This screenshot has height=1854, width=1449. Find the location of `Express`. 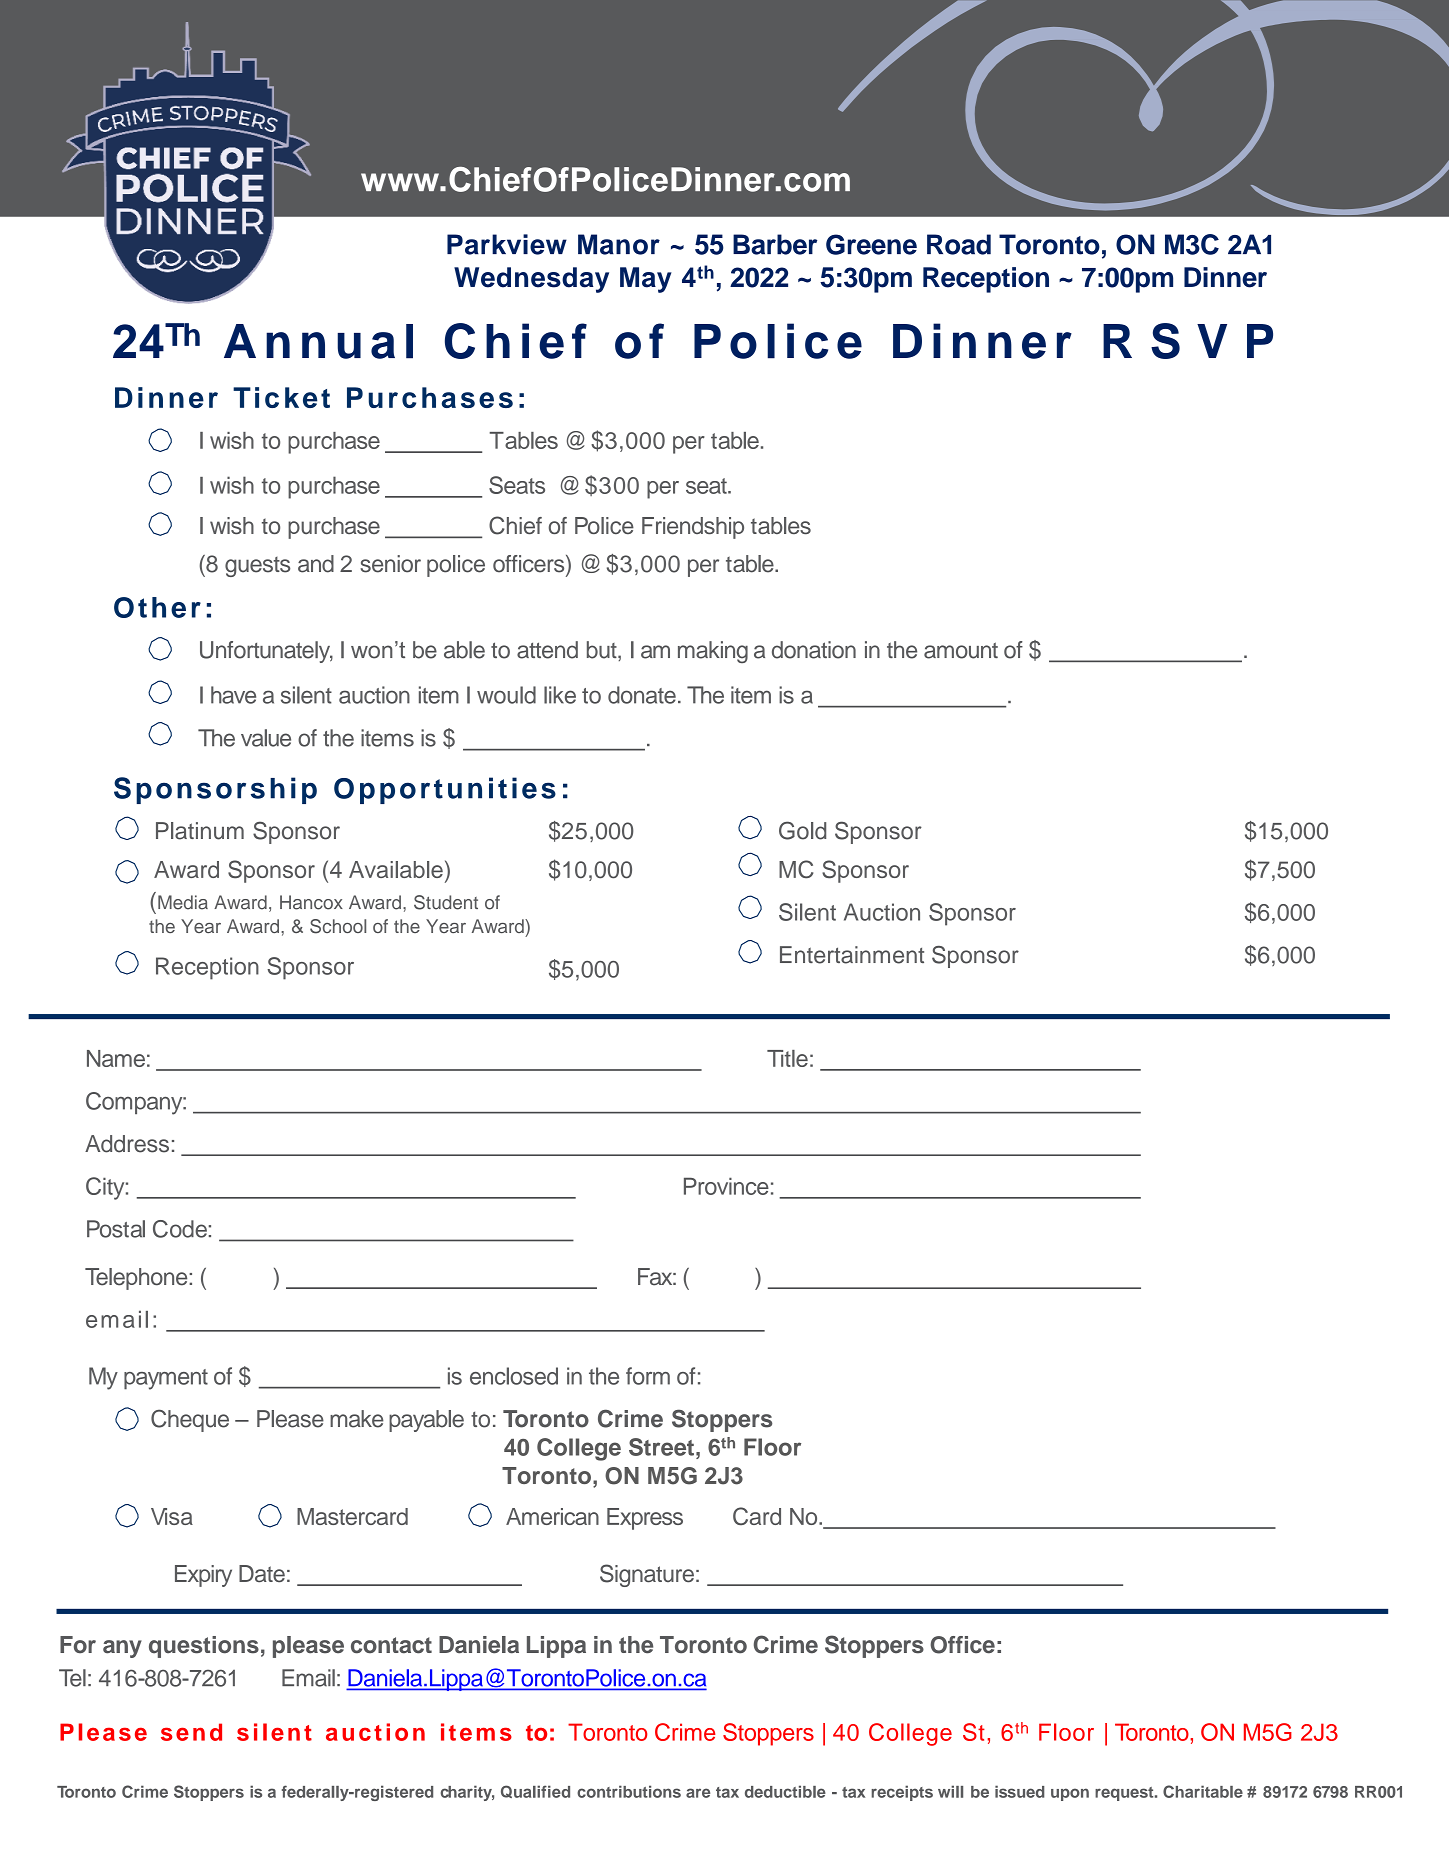

Express is located at coordinates (645, 1519).
